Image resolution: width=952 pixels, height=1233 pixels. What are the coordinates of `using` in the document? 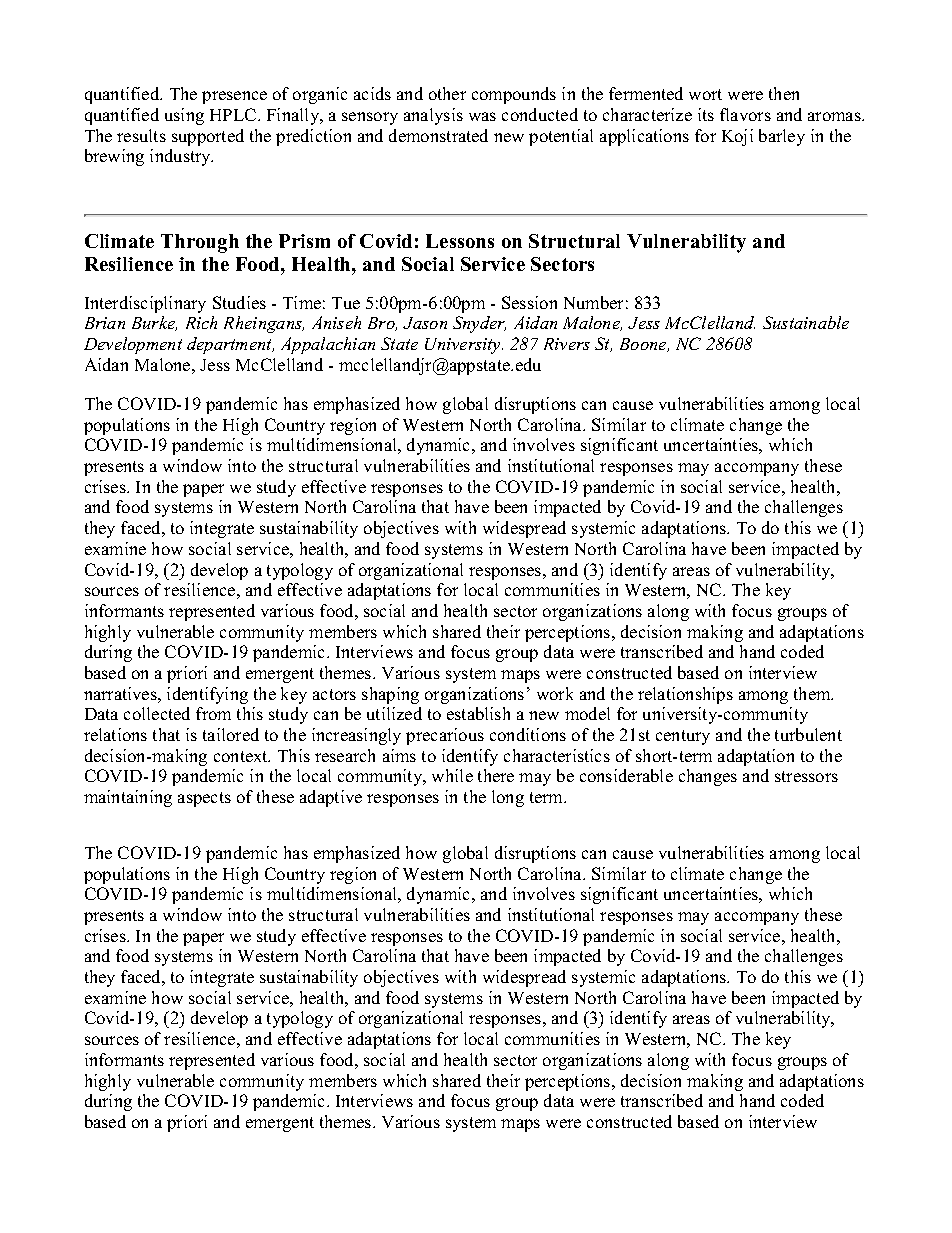 It's located at (184, 116).
